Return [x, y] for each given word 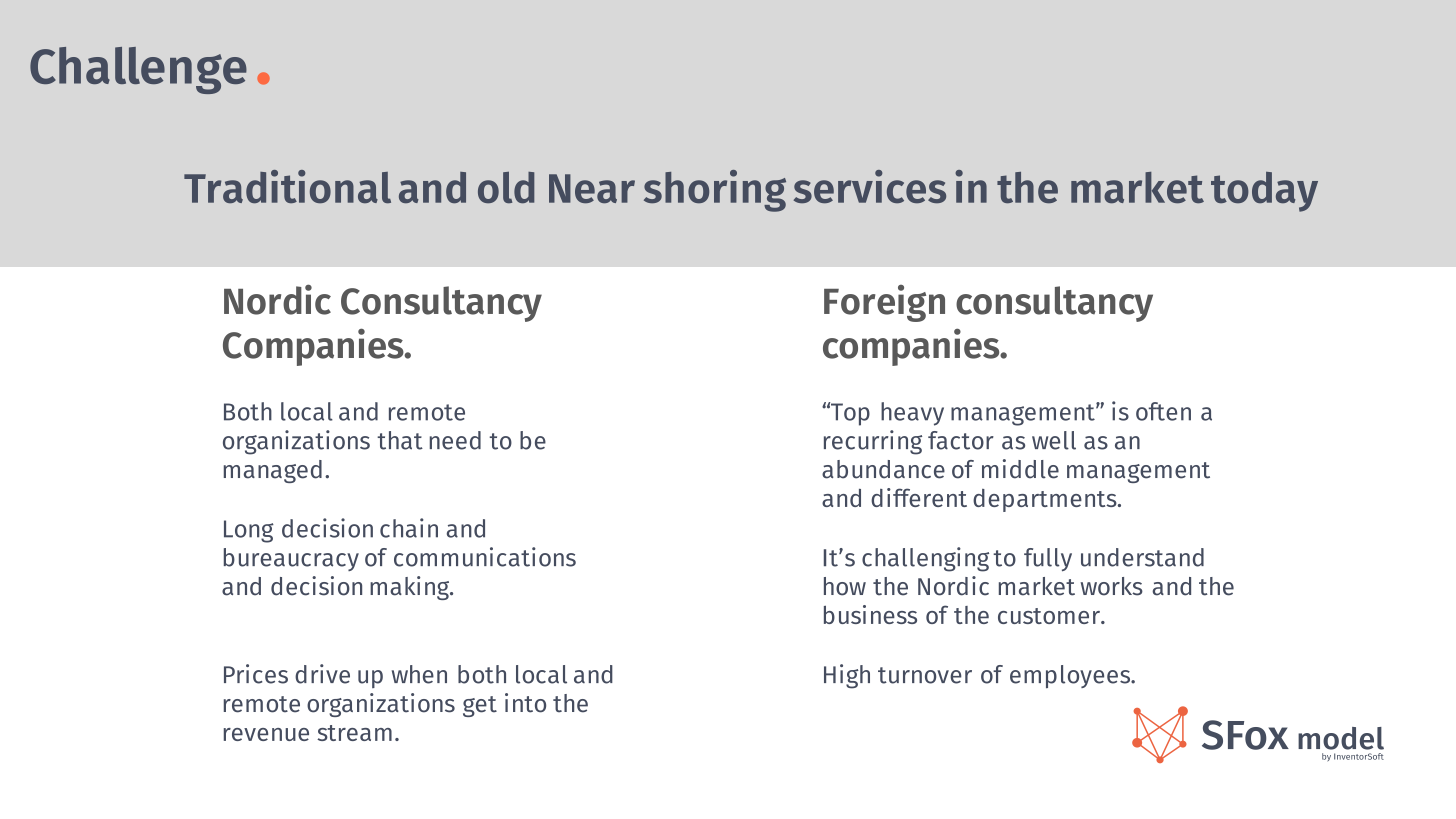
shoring [715, 191]
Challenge [138, 70]
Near [592, 188]
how [845, 586]
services [870, 186]
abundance [883, 469]
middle [1020, 469]
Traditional [287, 186]
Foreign [884, 303]
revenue [266, 734]
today [1264, 192]
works [1112, 586]
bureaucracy [291, 559]
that [400, 440]
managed [273, 471]
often [1163, 411]
